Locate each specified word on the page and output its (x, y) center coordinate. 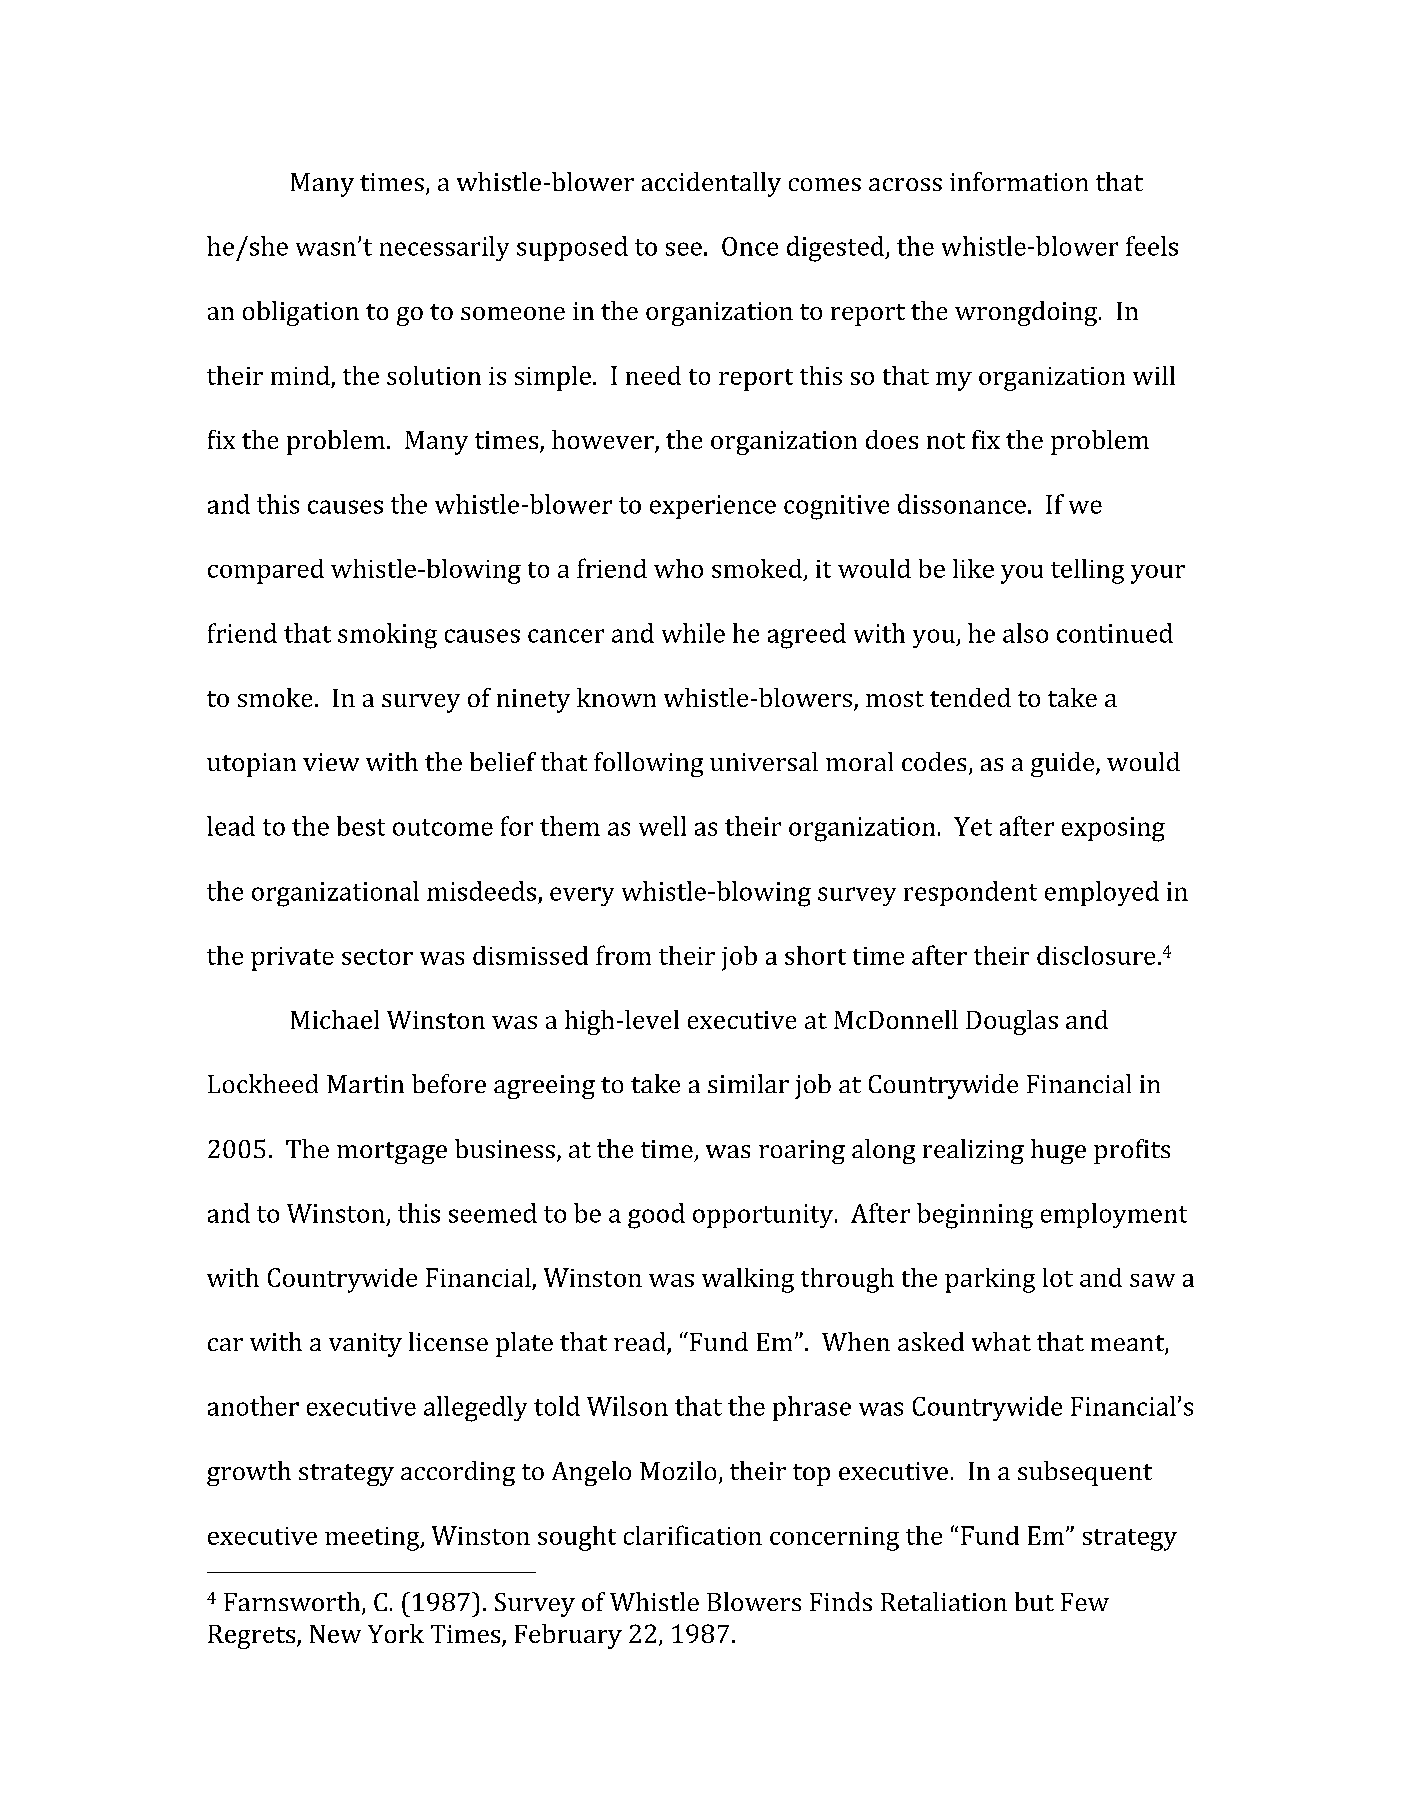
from (623, 955)
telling (1087, 571)
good (656, 1216)
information (1019, 181)
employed (1102, 893)
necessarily (444, 248)
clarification (693, 1535)
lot (1058, 1277)
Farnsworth (293, 1603)
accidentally (711, 184)
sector (377, 957)
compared (266, 571)
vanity (365, 1345)
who (678, 568)
